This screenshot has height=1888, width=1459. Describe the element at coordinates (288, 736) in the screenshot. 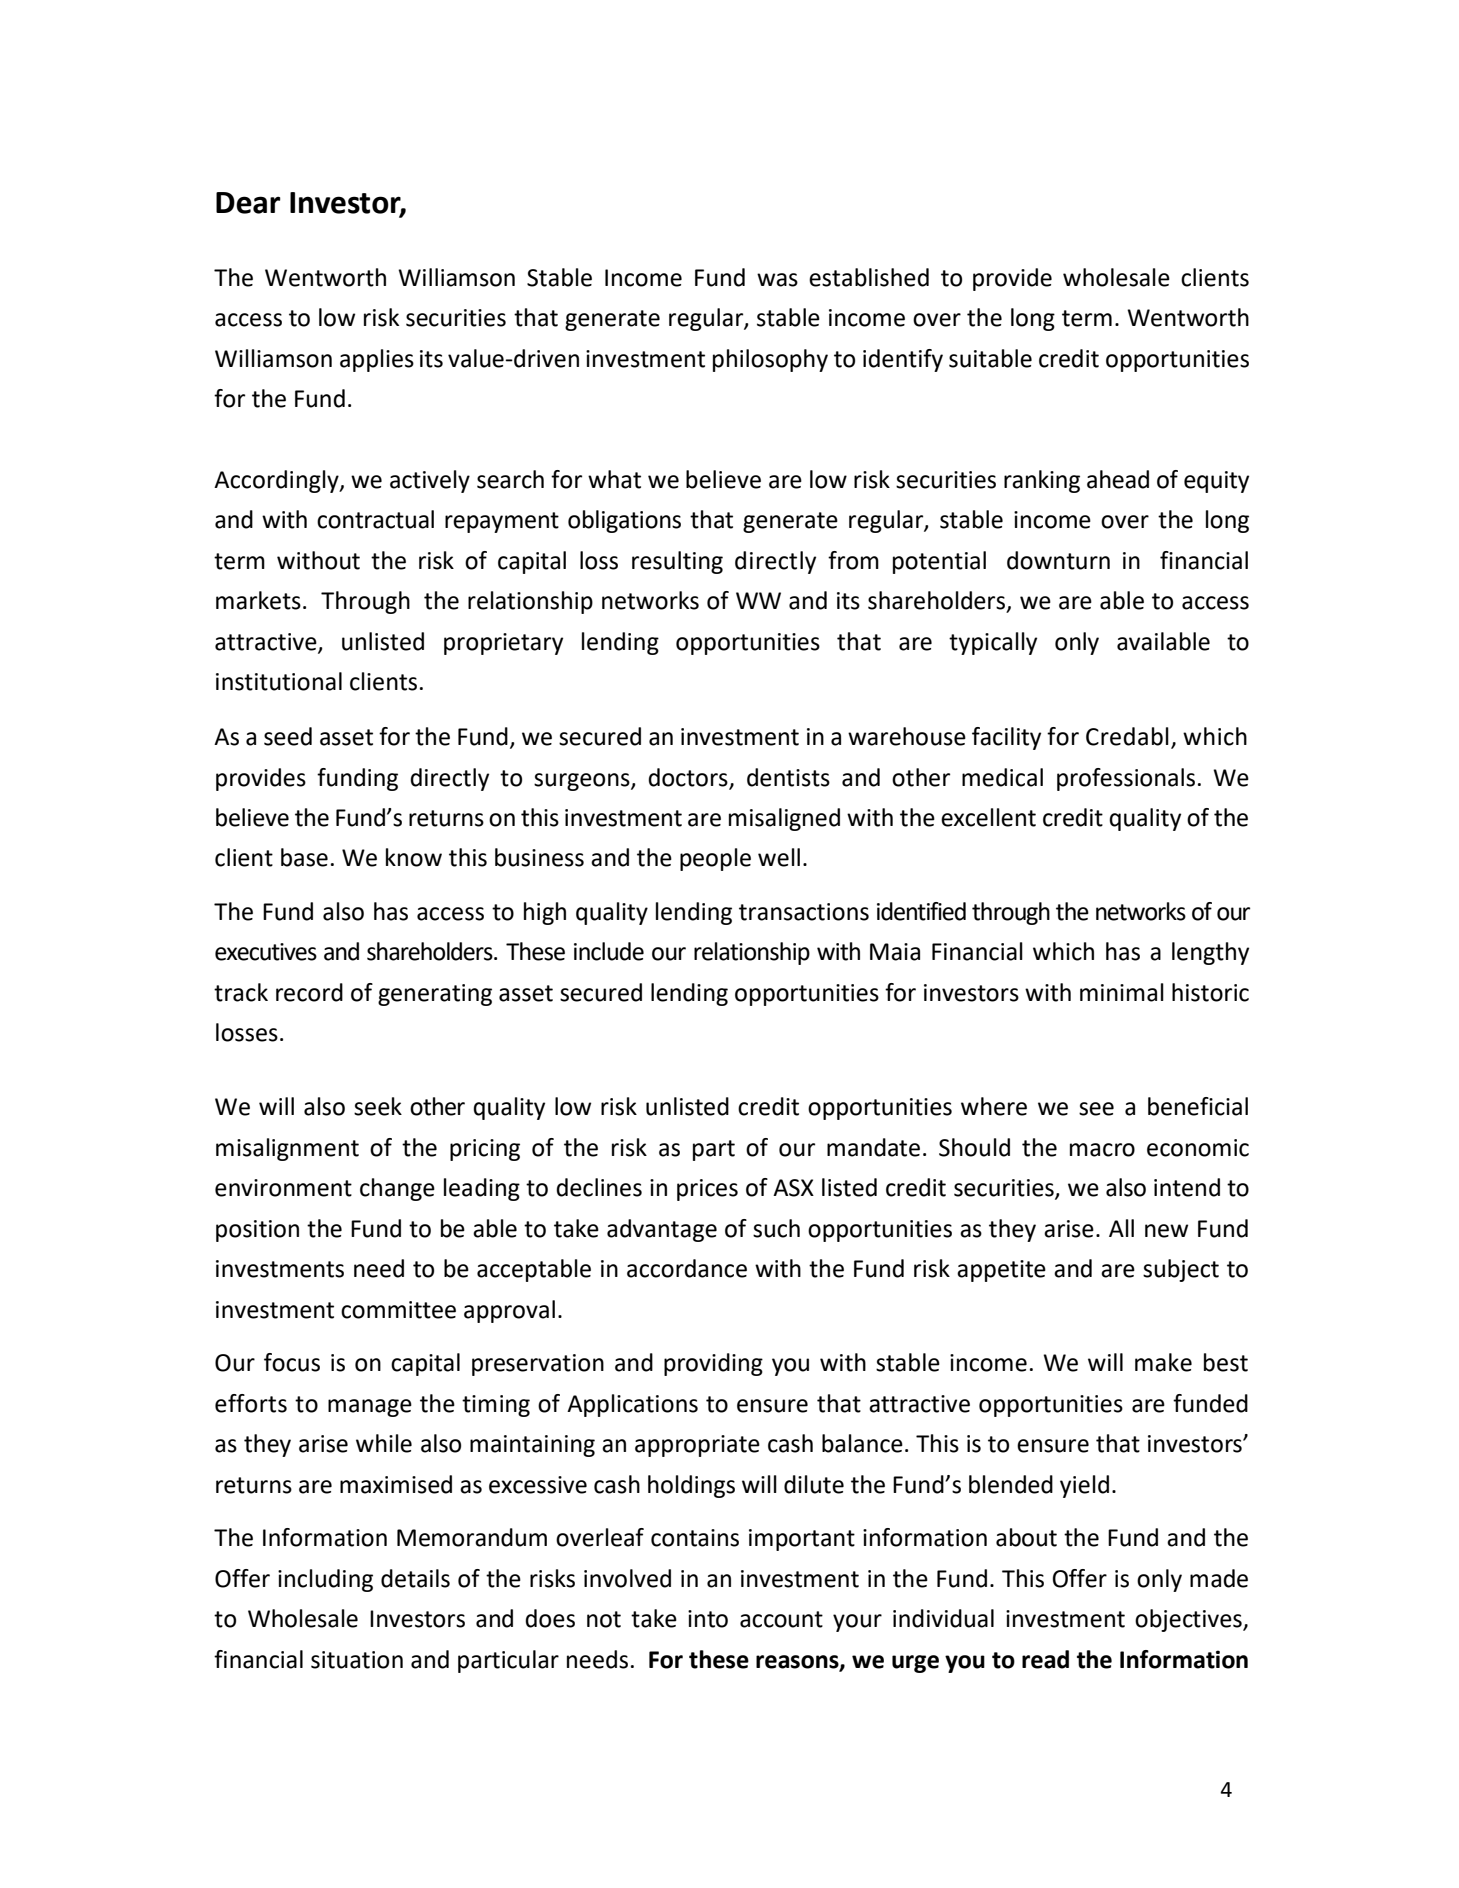

I see `seed` at that location.
